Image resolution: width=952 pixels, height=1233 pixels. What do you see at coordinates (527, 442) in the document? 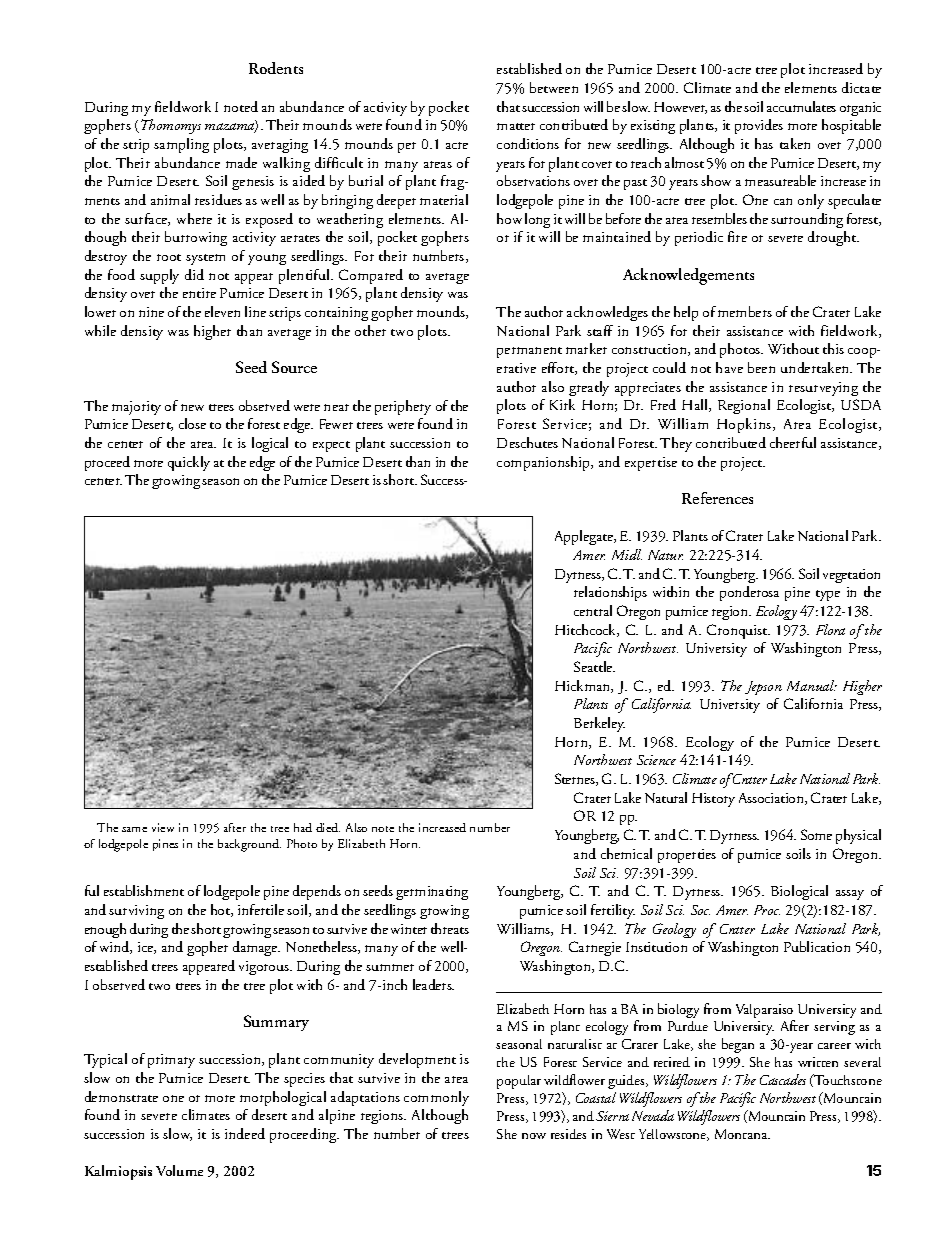
I see `Deschutes` at bounding box center [527, 442].
